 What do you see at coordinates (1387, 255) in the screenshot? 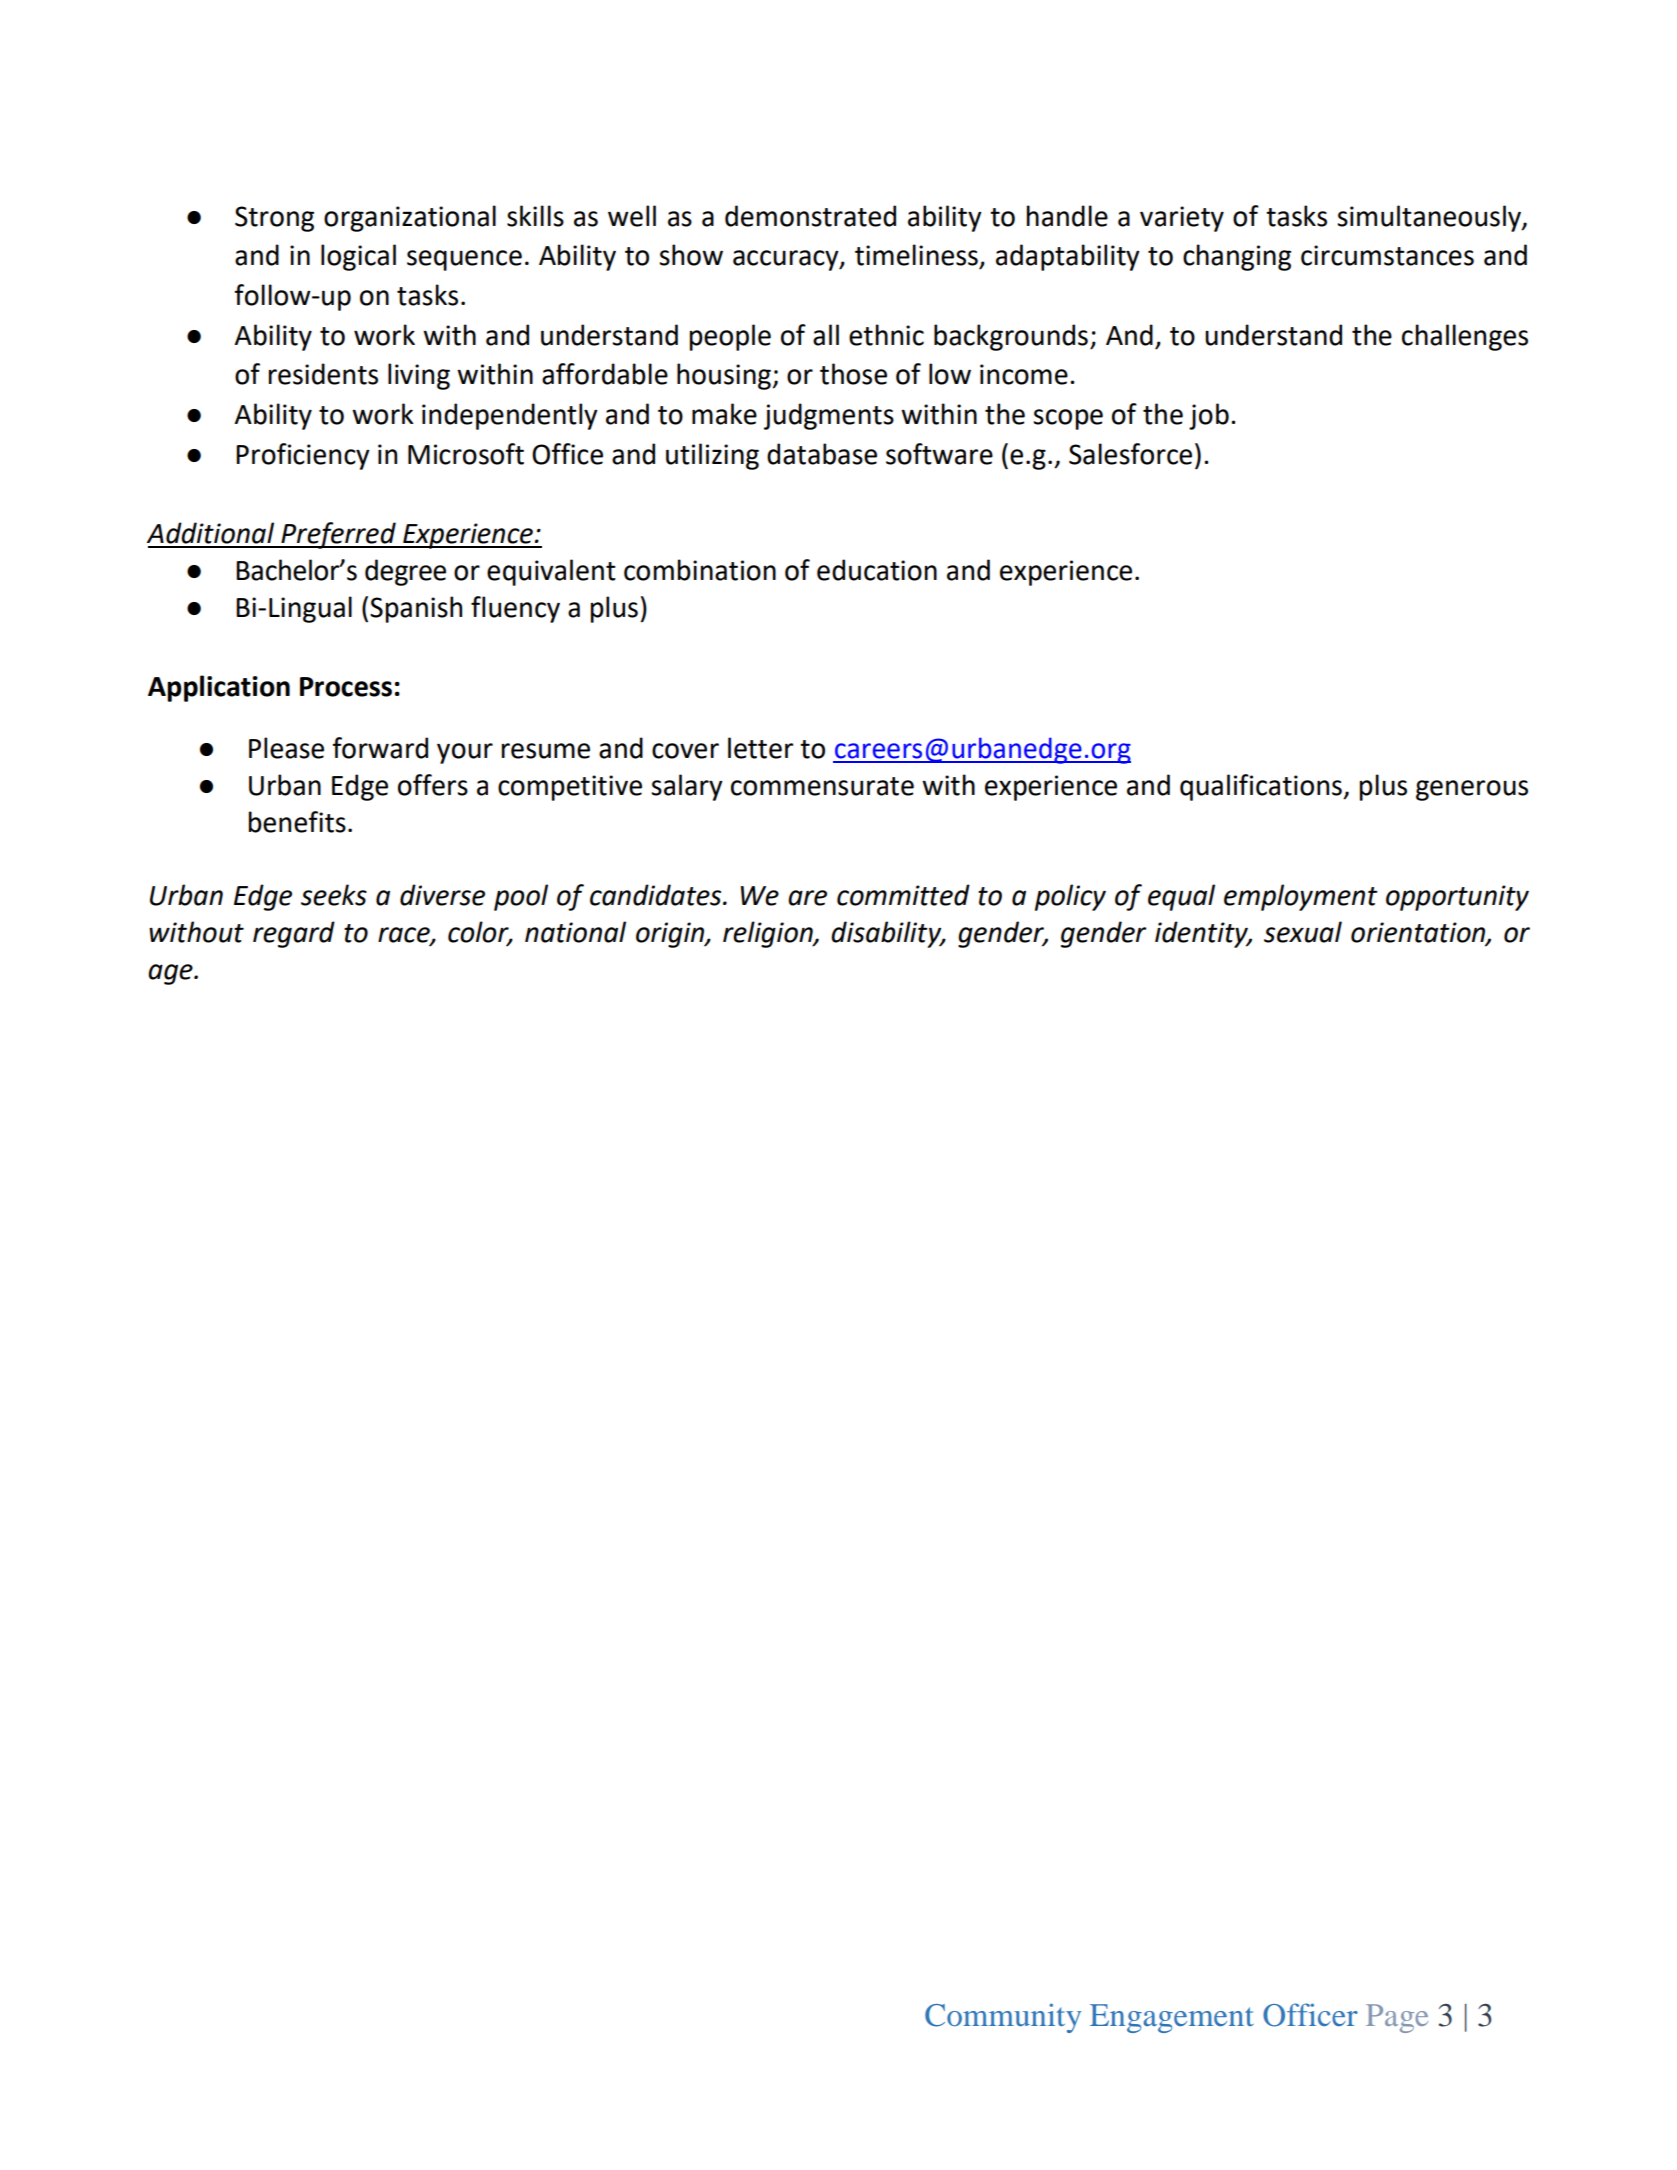
I see `circumstances` at bounding box center [1387, 255].
